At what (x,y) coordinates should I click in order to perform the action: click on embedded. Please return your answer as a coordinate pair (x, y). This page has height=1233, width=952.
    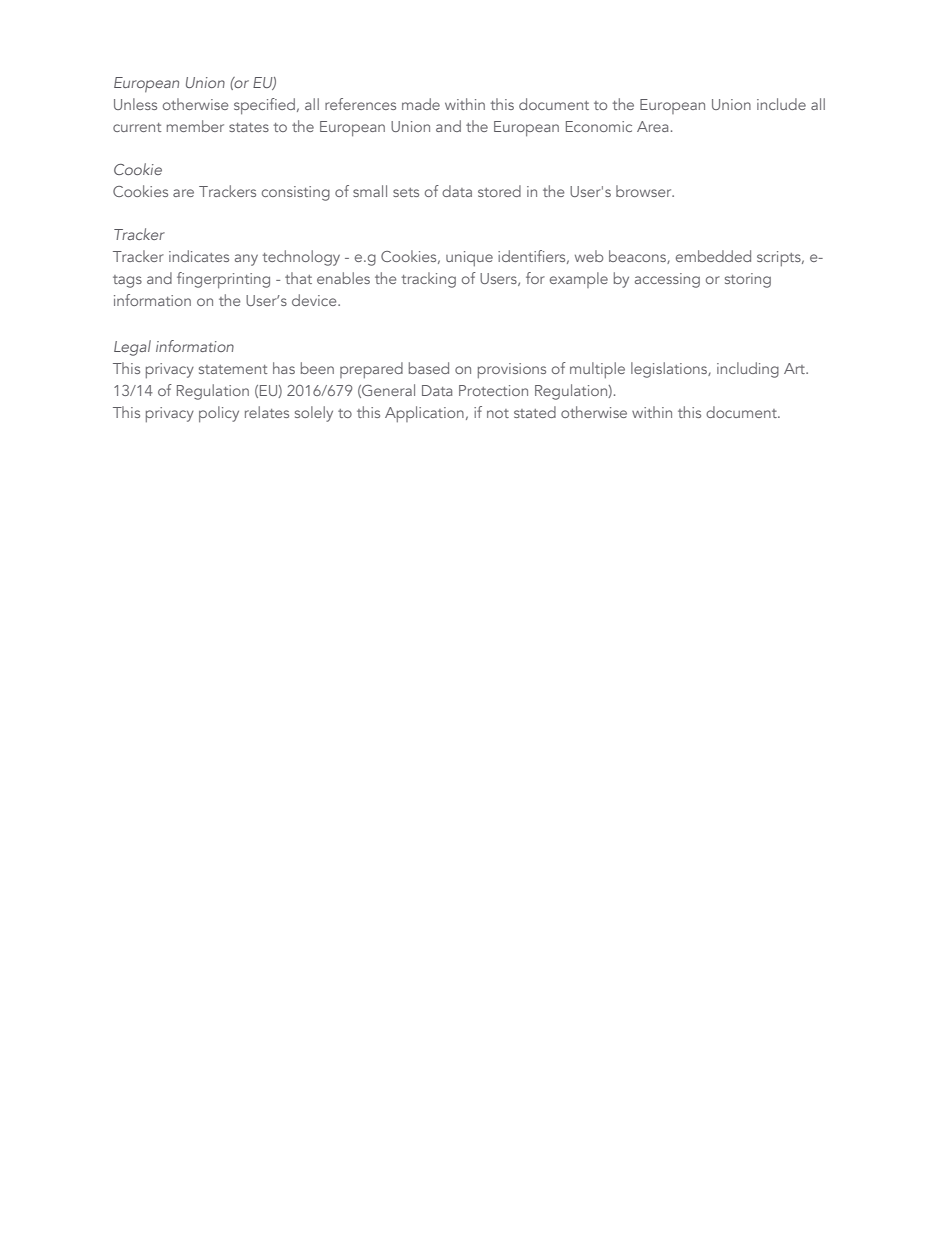
    Looking at the image, I should click on (713, 256).
